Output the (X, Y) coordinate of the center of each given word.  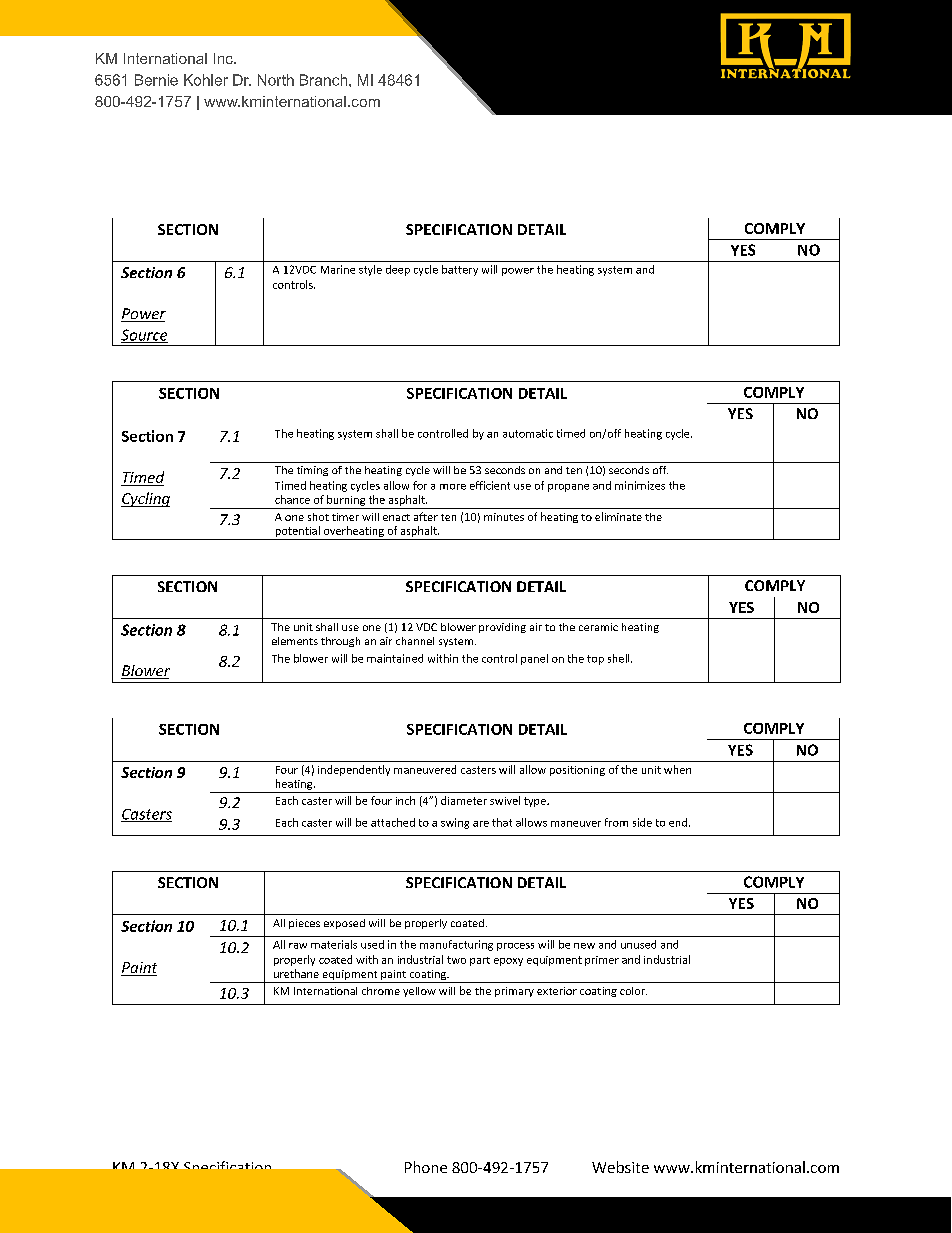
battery (460, 270)
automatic (528, 433)
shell (620, 658)
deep (398, 270)
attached (393, 822)
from (616, 822)
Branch (325, 80)
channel (415, 641)
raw (298, 946)
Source (144, 336)
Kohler (206, 80)
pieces (304, 924)
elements (295, 641)
